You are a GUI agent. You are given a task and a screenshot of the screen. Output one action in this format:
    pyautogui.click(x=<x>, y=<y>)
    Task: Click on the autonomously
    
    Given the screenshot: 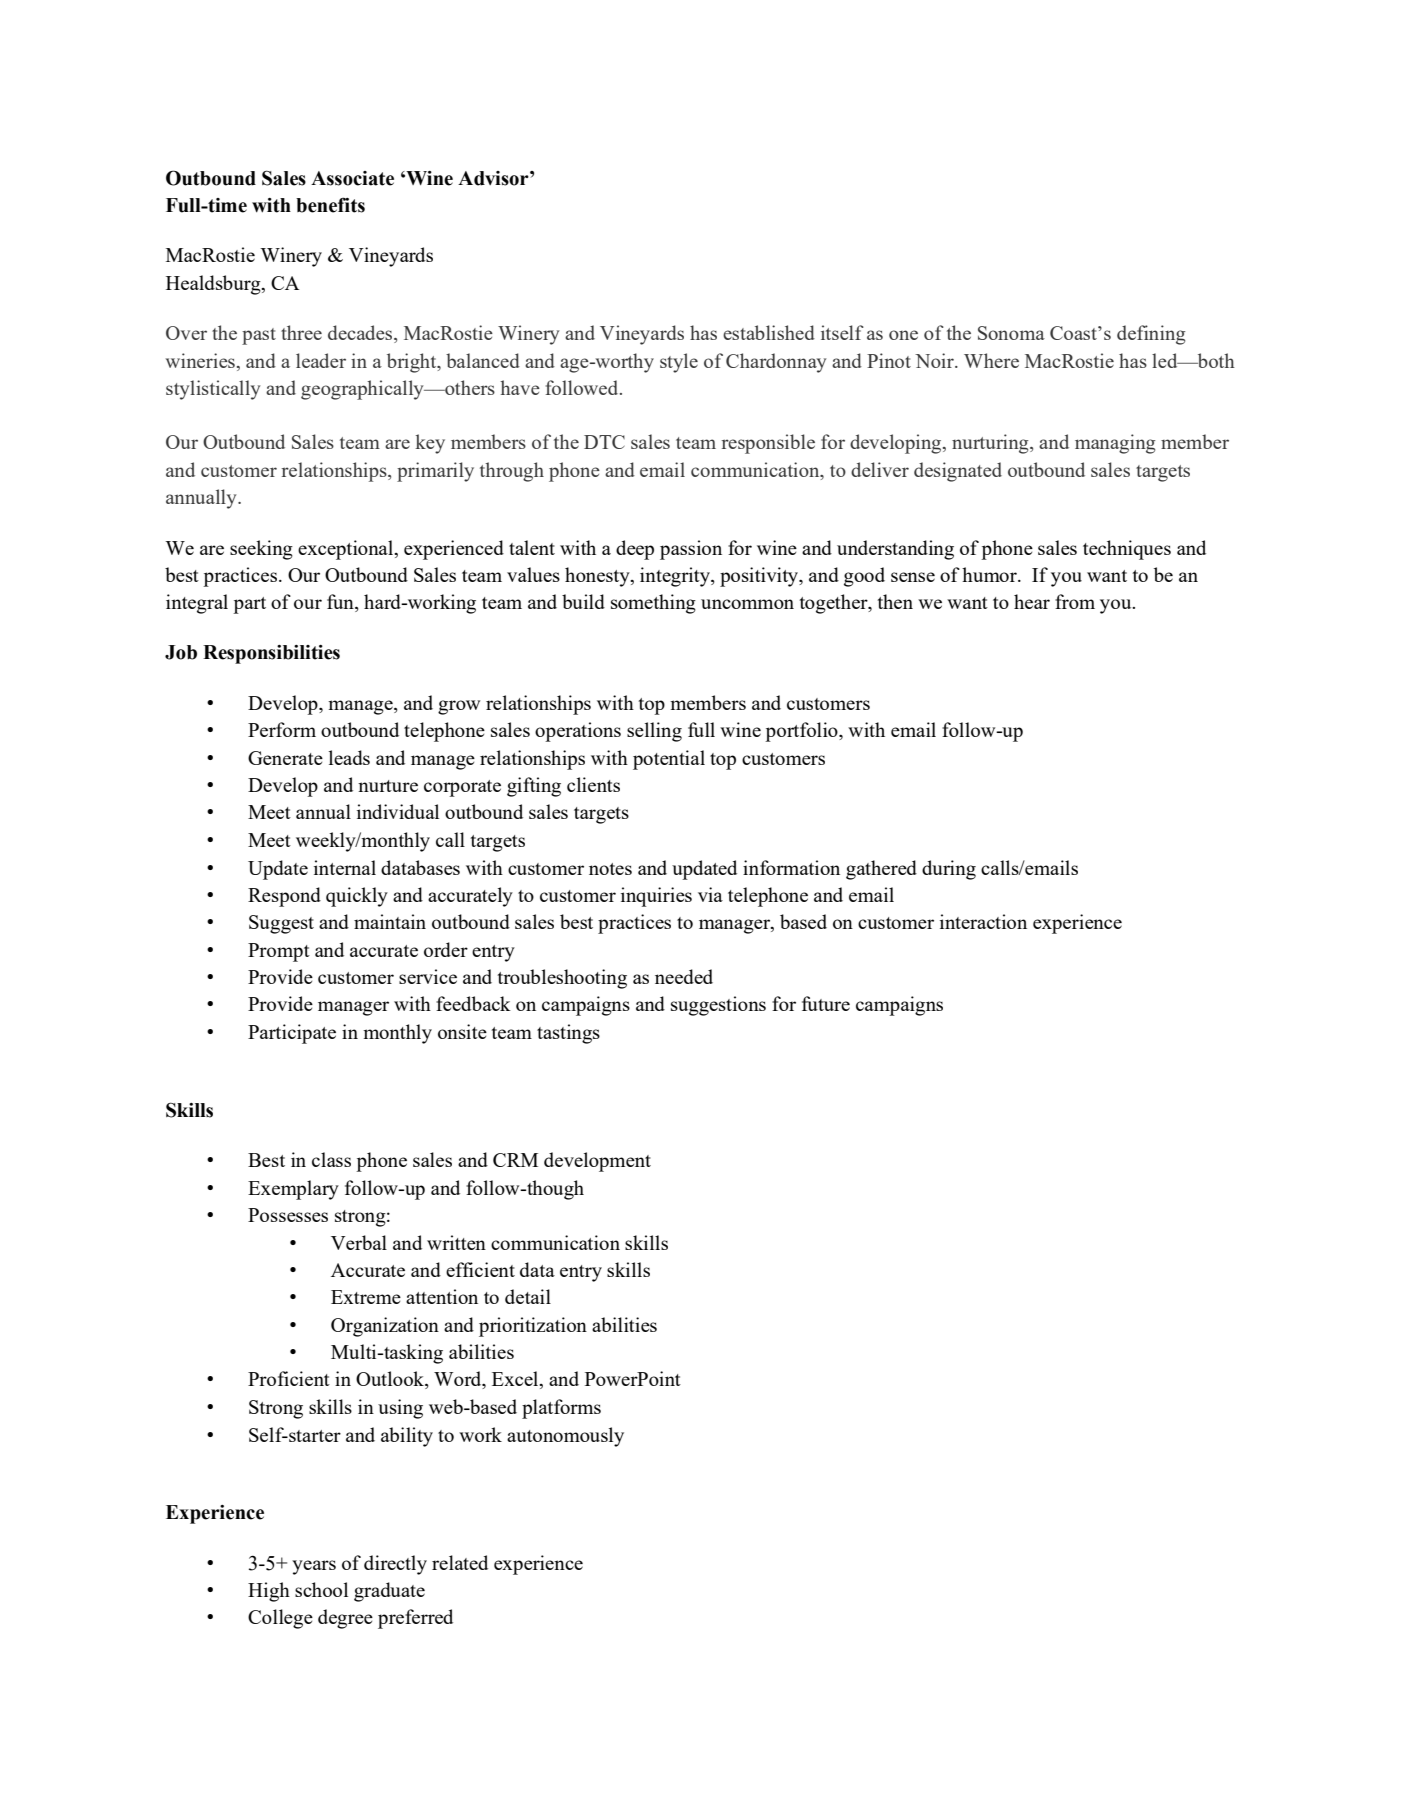 What is the action you would take?
    pyautogui.click(x=565, y=1437)
